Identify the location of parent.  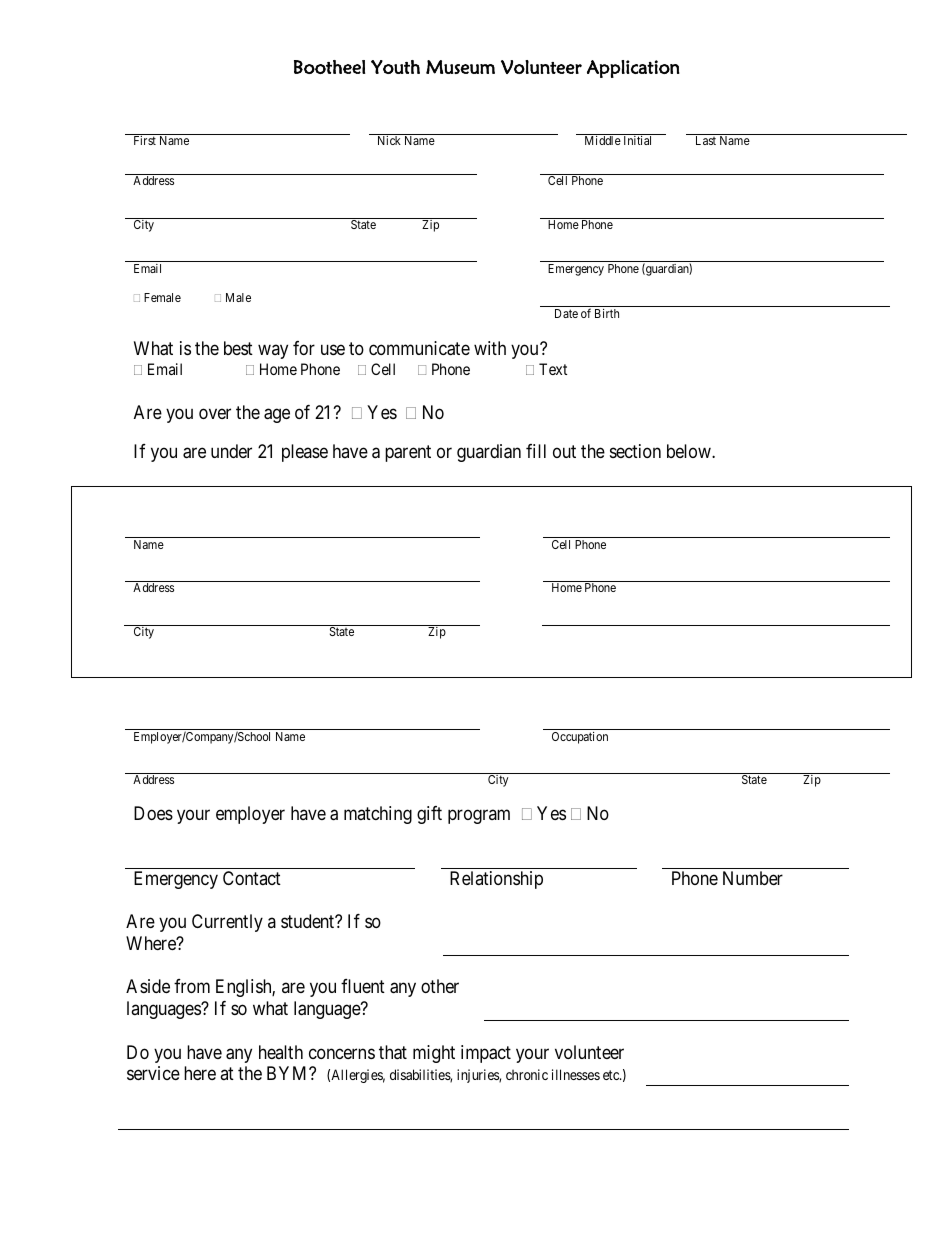
(408, 453).
